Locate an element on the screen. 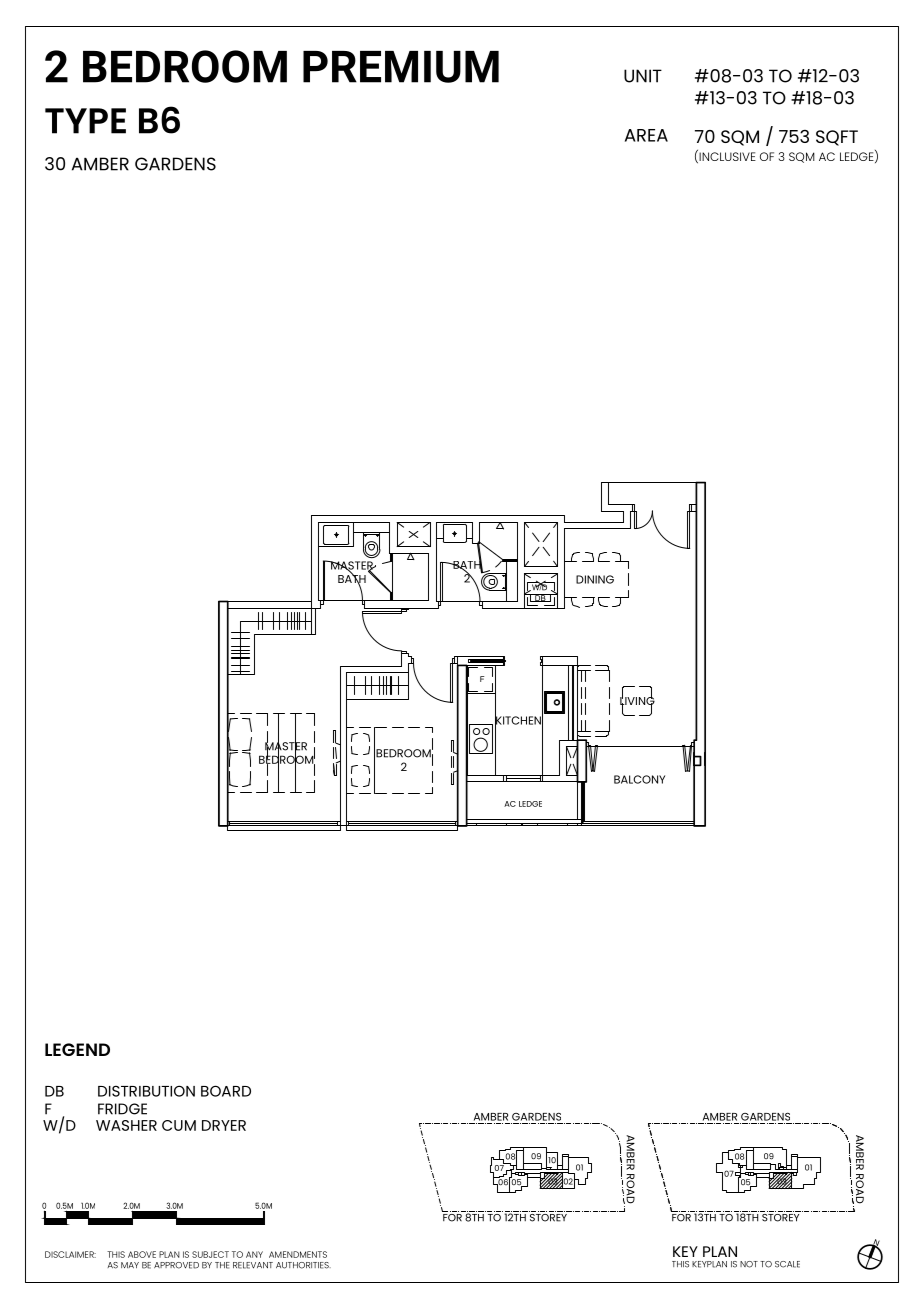  AREA is located at coordinates (646, 135).
